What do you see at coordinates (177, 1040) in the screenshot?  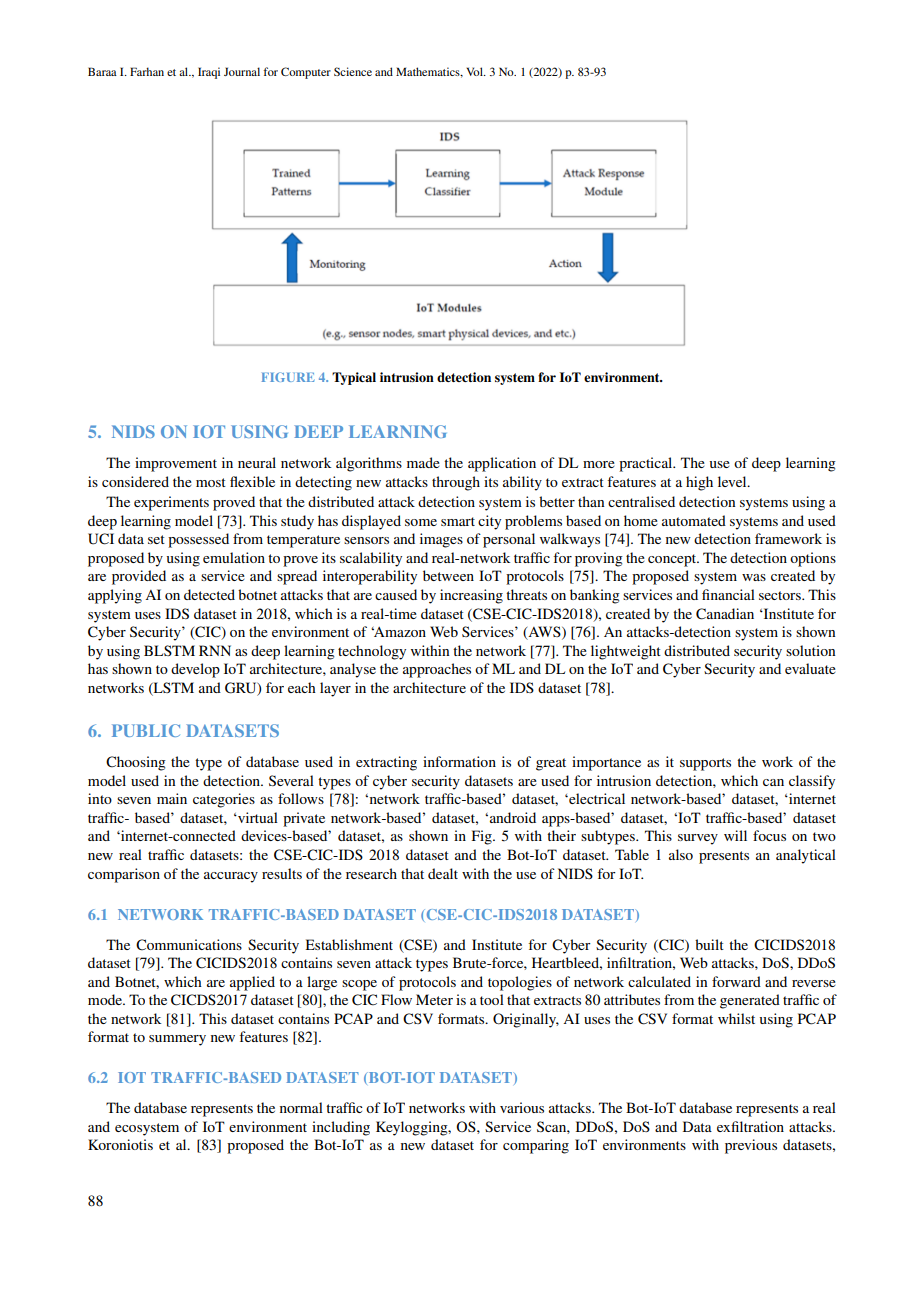 I see `summery` at bounding box center [177, 1040].
